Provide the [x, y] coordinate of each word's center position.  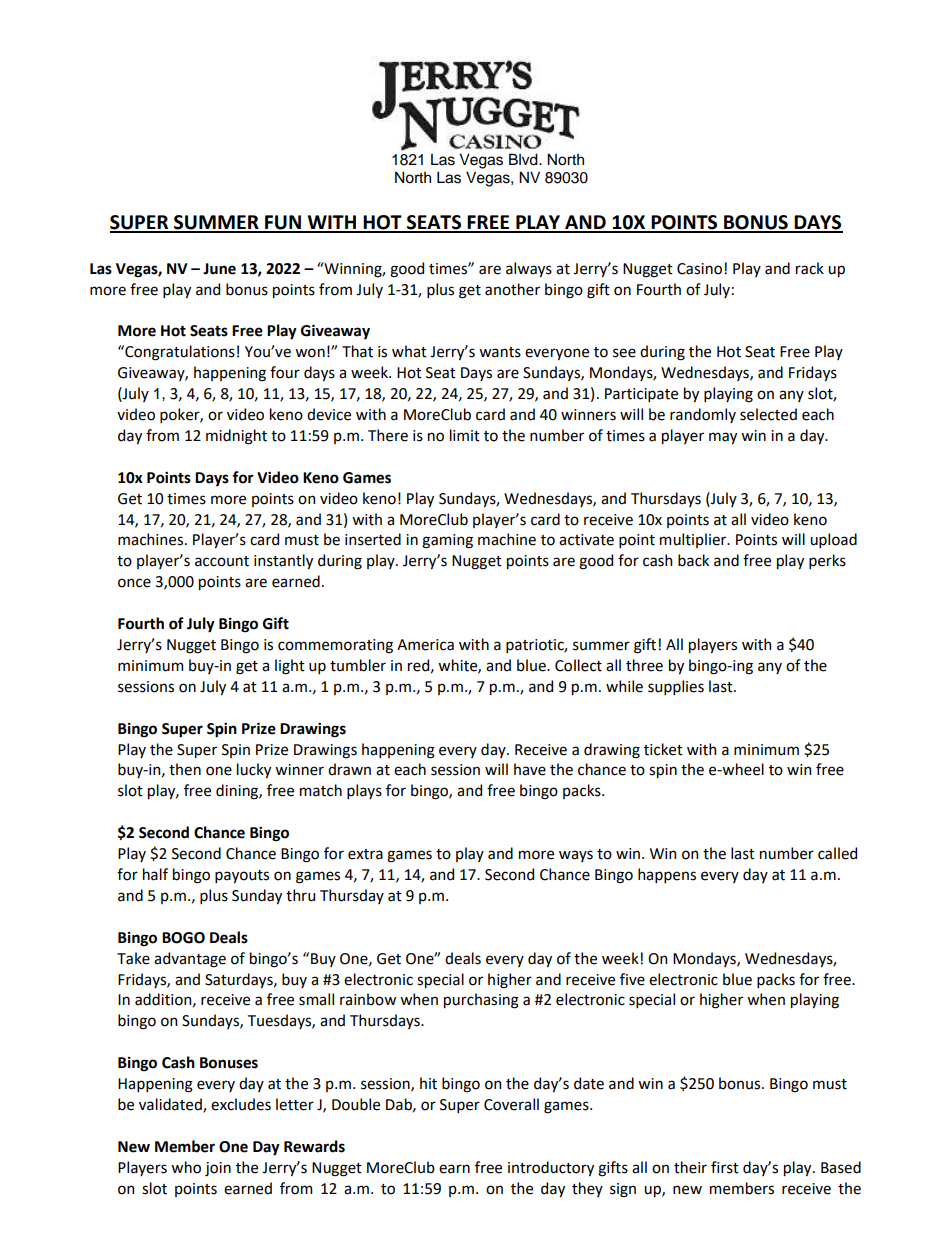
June [219, 269]
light [290, 667]
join [218, 1169]
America [425, 645]
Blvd [524, 159]
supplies [676, 687]
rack [810, 268]
